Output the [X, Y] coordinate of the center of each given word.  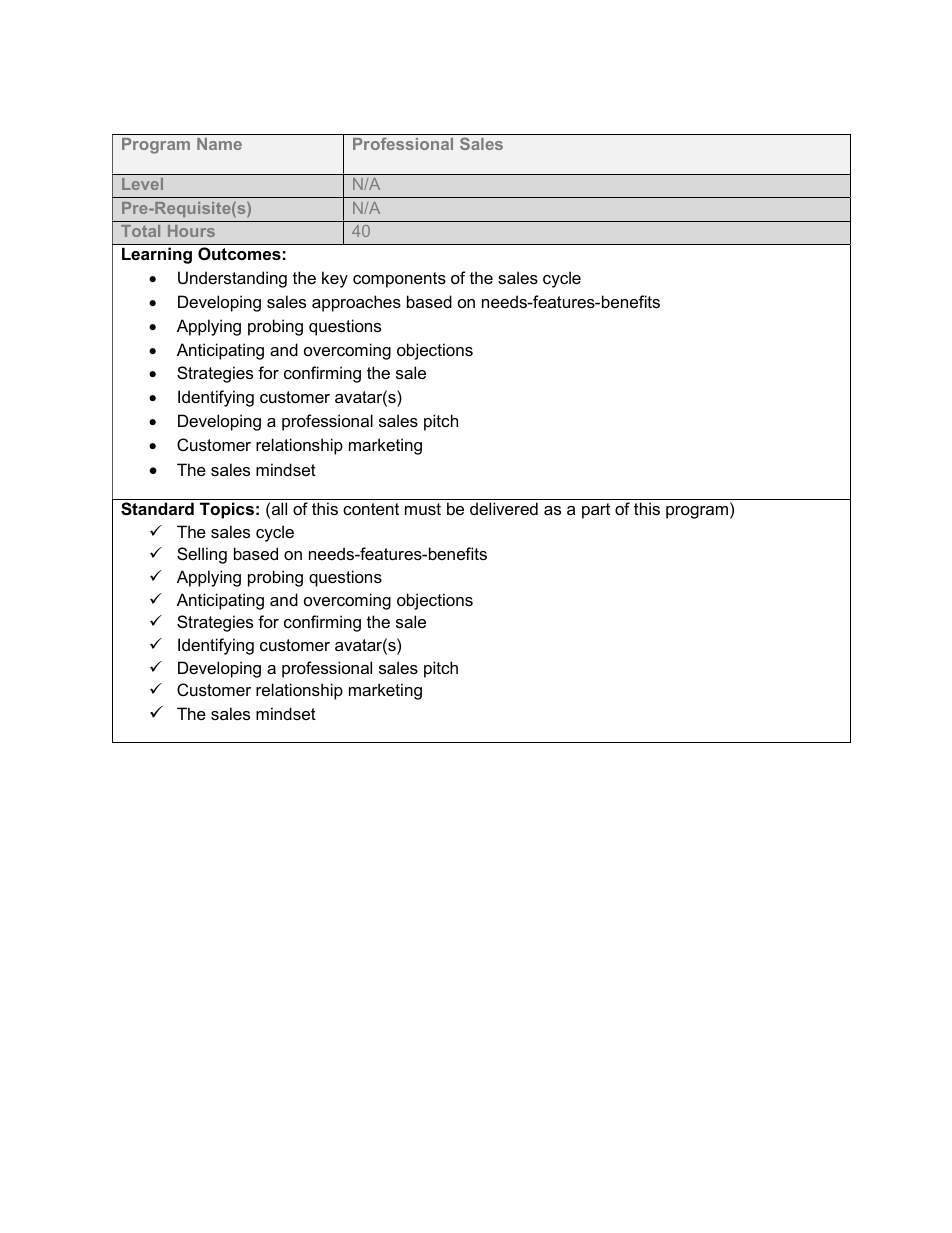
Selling [202, 555]
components [399, 280]
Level [142, 184]
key [335, 279]
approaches [356, 303]
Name [219, 144]
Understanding [232, 279]
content [371, 509]
